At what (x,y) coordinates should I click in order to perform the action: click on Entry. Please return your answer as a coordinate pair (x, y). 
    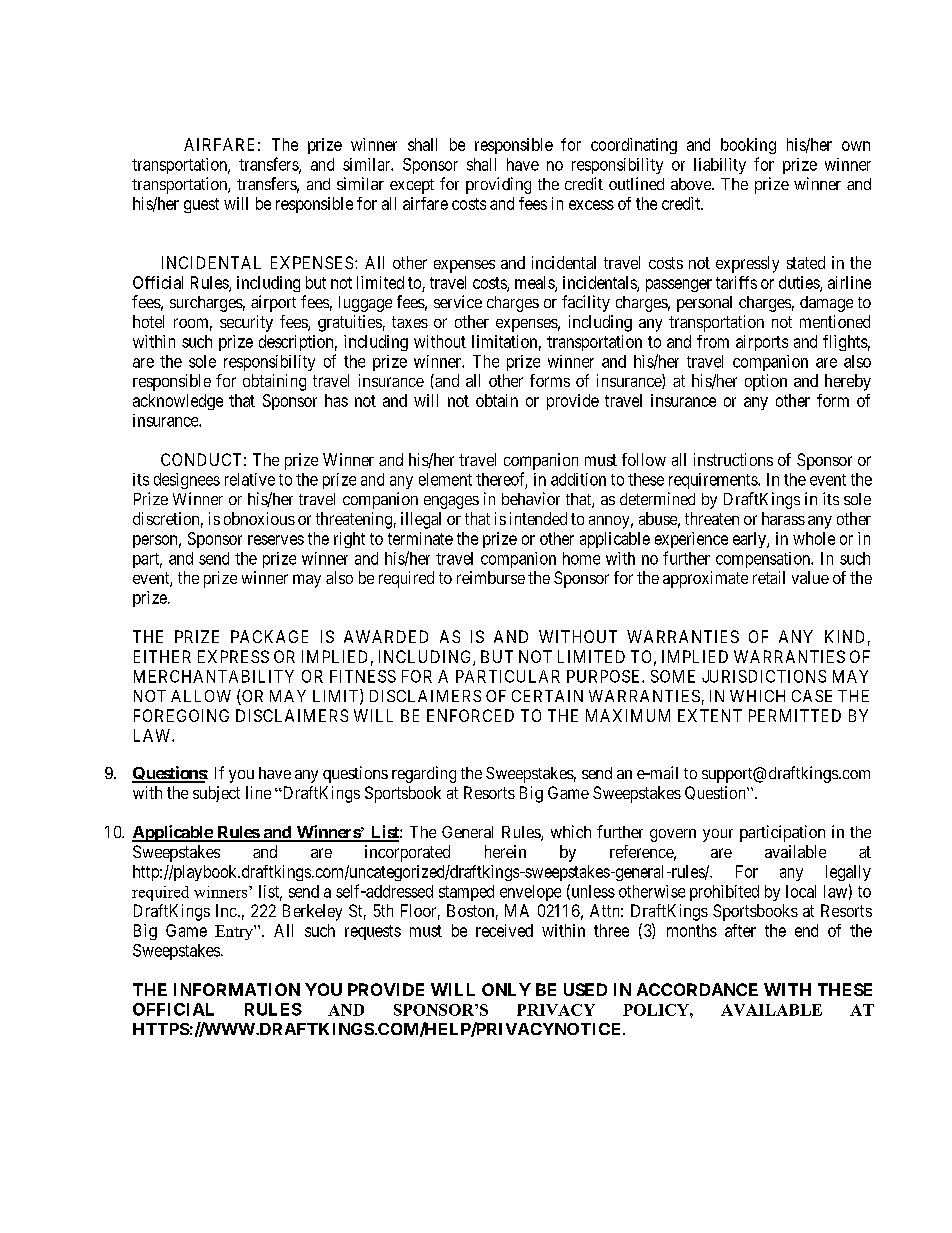
    Looking at the image, I should click on (235, 932).
